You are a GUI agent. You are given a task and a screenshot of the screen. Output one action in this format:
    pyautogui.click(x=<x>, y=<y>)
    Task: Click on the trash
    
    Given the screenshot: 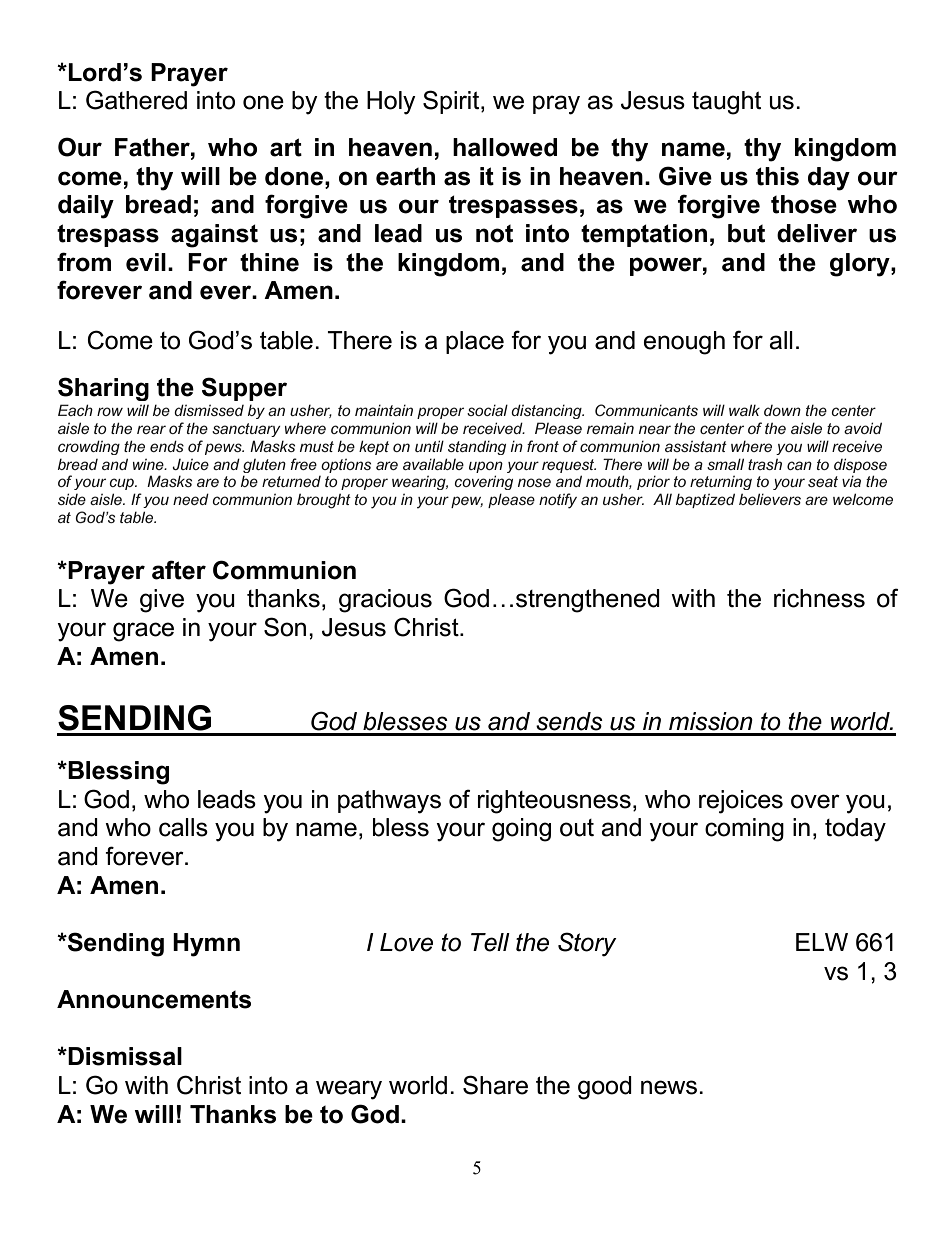 What is the action you would take?
    pyautogui.click(x=765, y=464)
